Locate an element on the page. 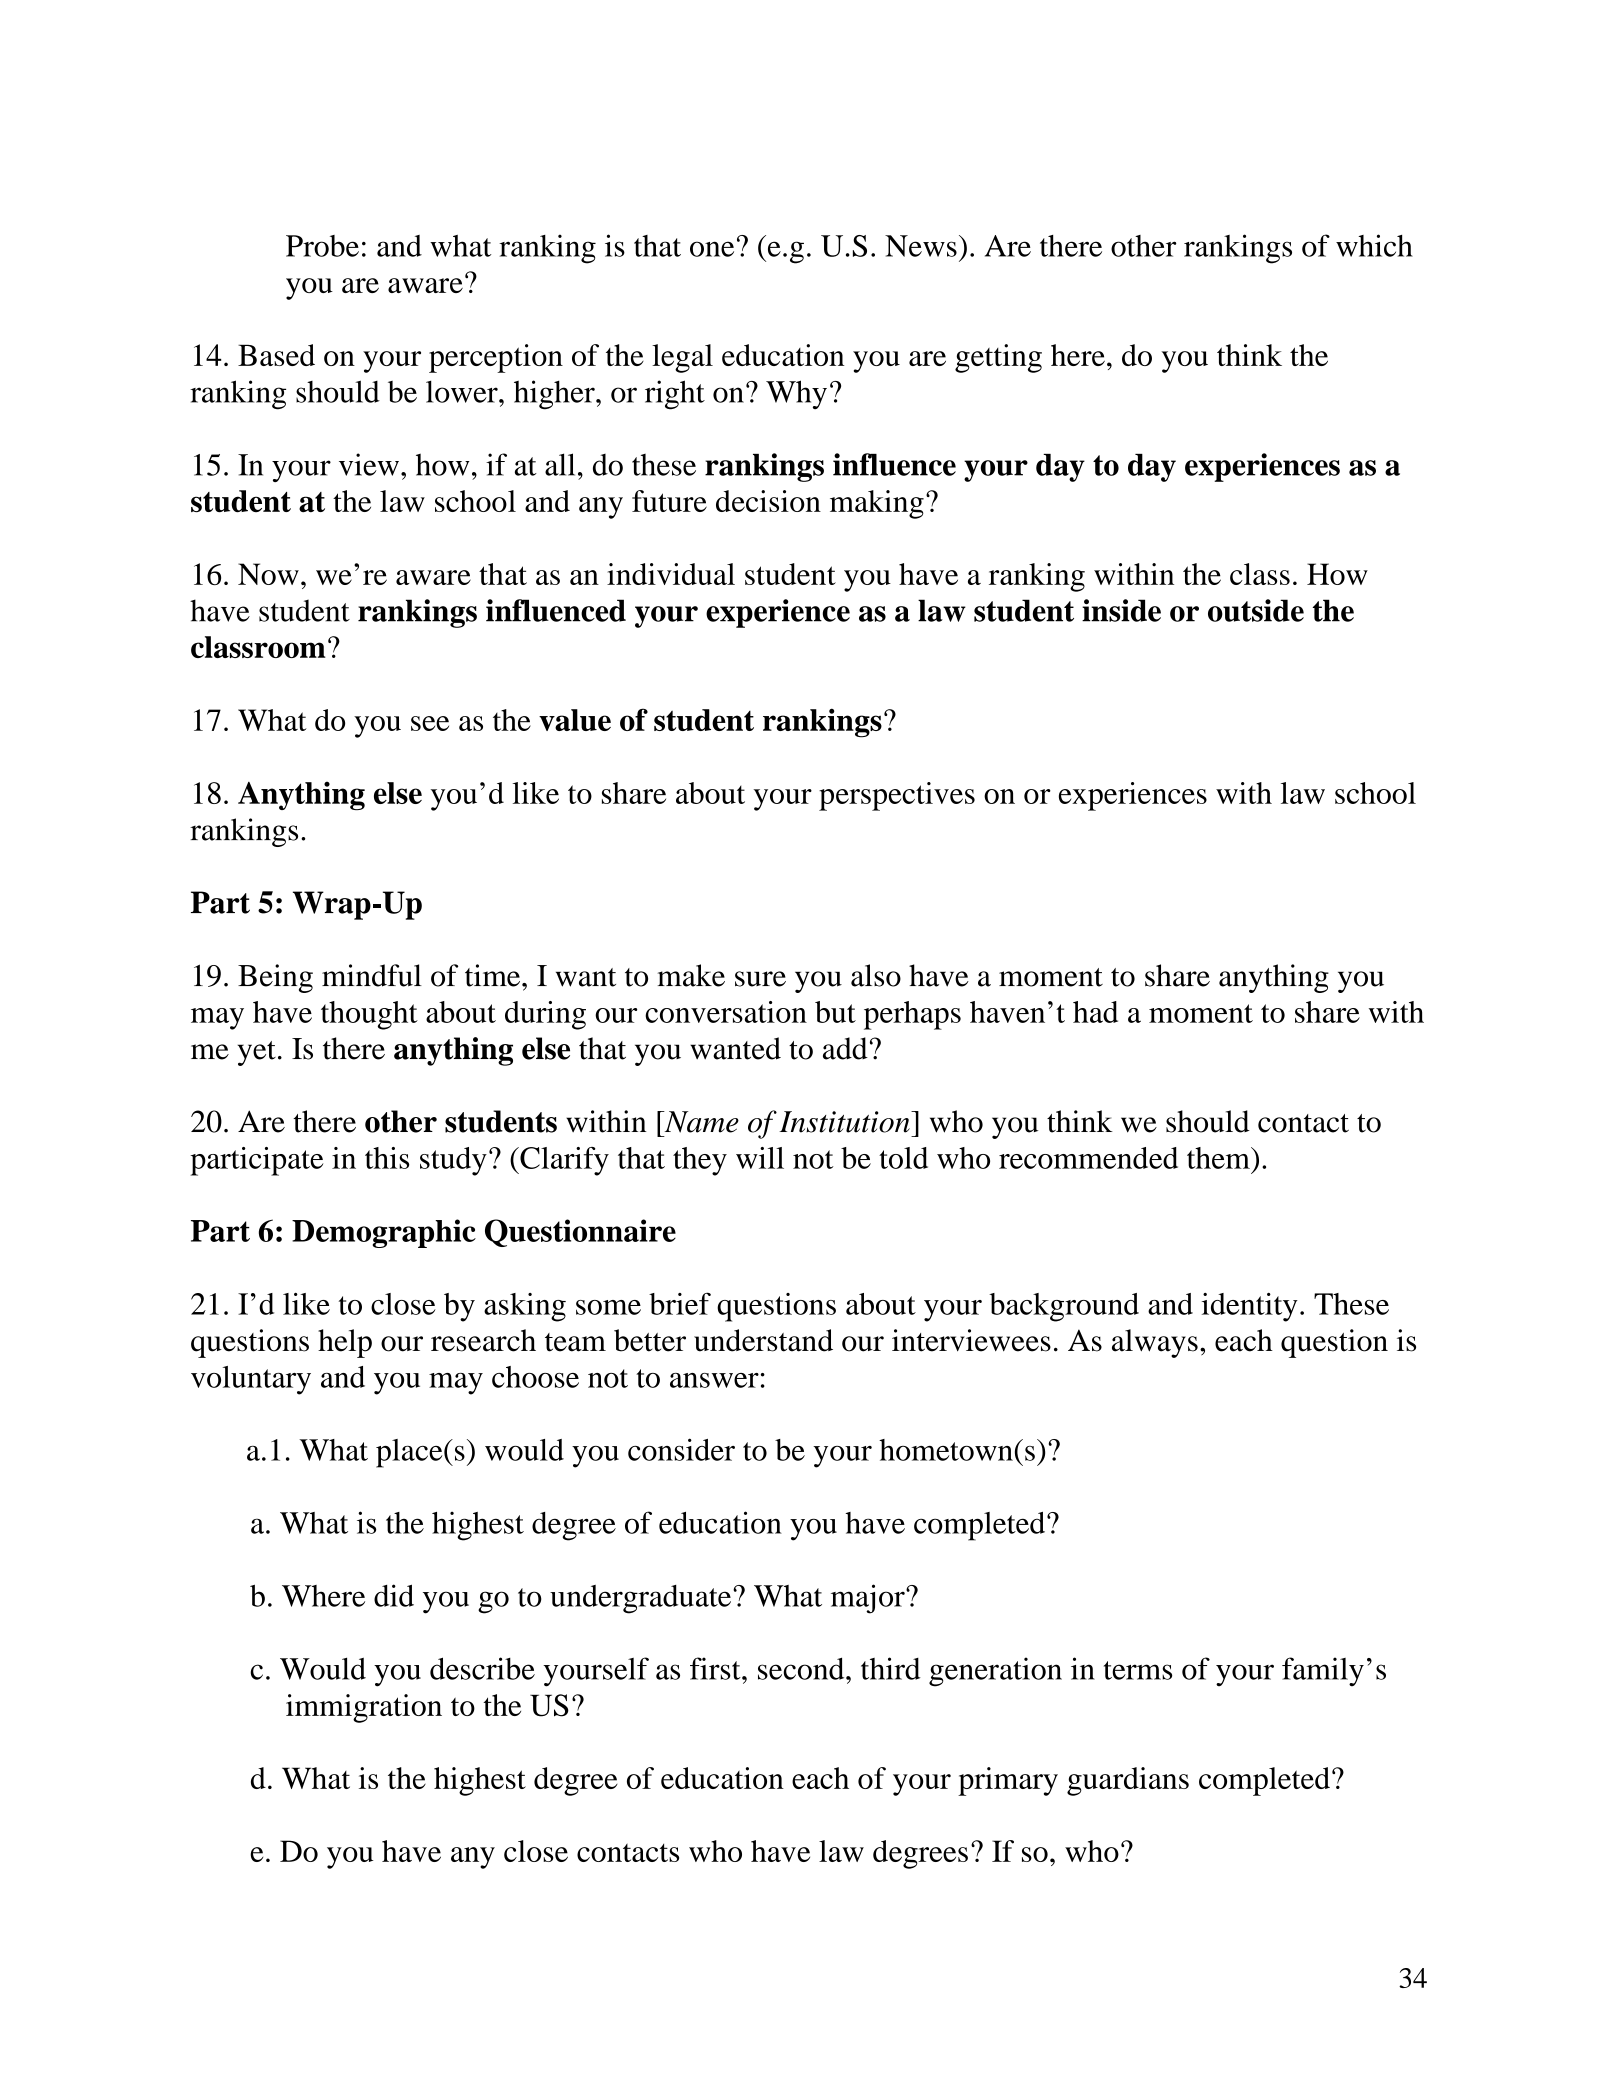 The image size is (1618, 2094). which is located at coordinates (1374, 245).
